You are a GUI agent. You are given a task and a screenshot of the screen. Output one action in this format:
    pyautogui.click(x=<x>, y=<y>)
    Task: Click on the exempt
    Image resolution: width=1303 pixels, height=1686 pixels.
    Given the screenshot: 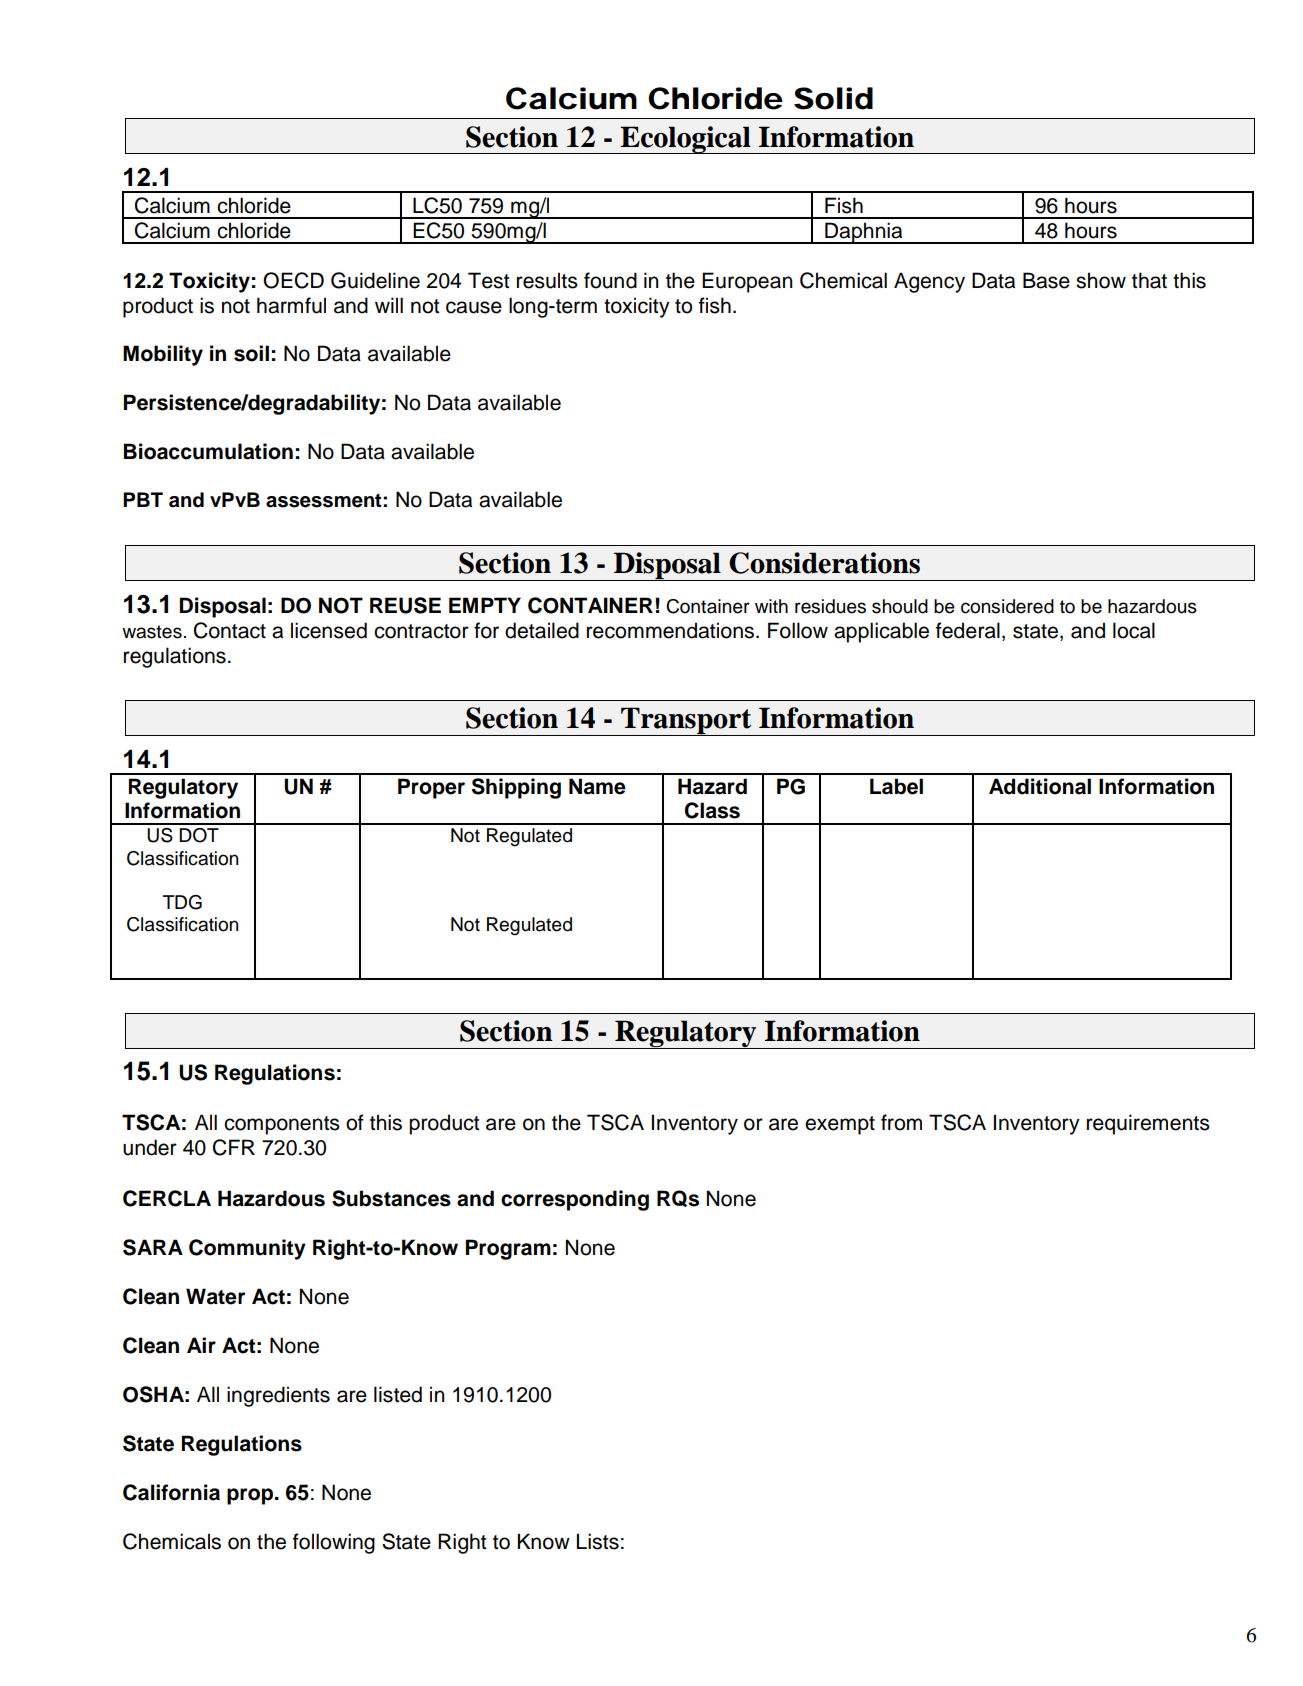 What is the action you would take?
    pyautogui.click(x=840, y=1125)
